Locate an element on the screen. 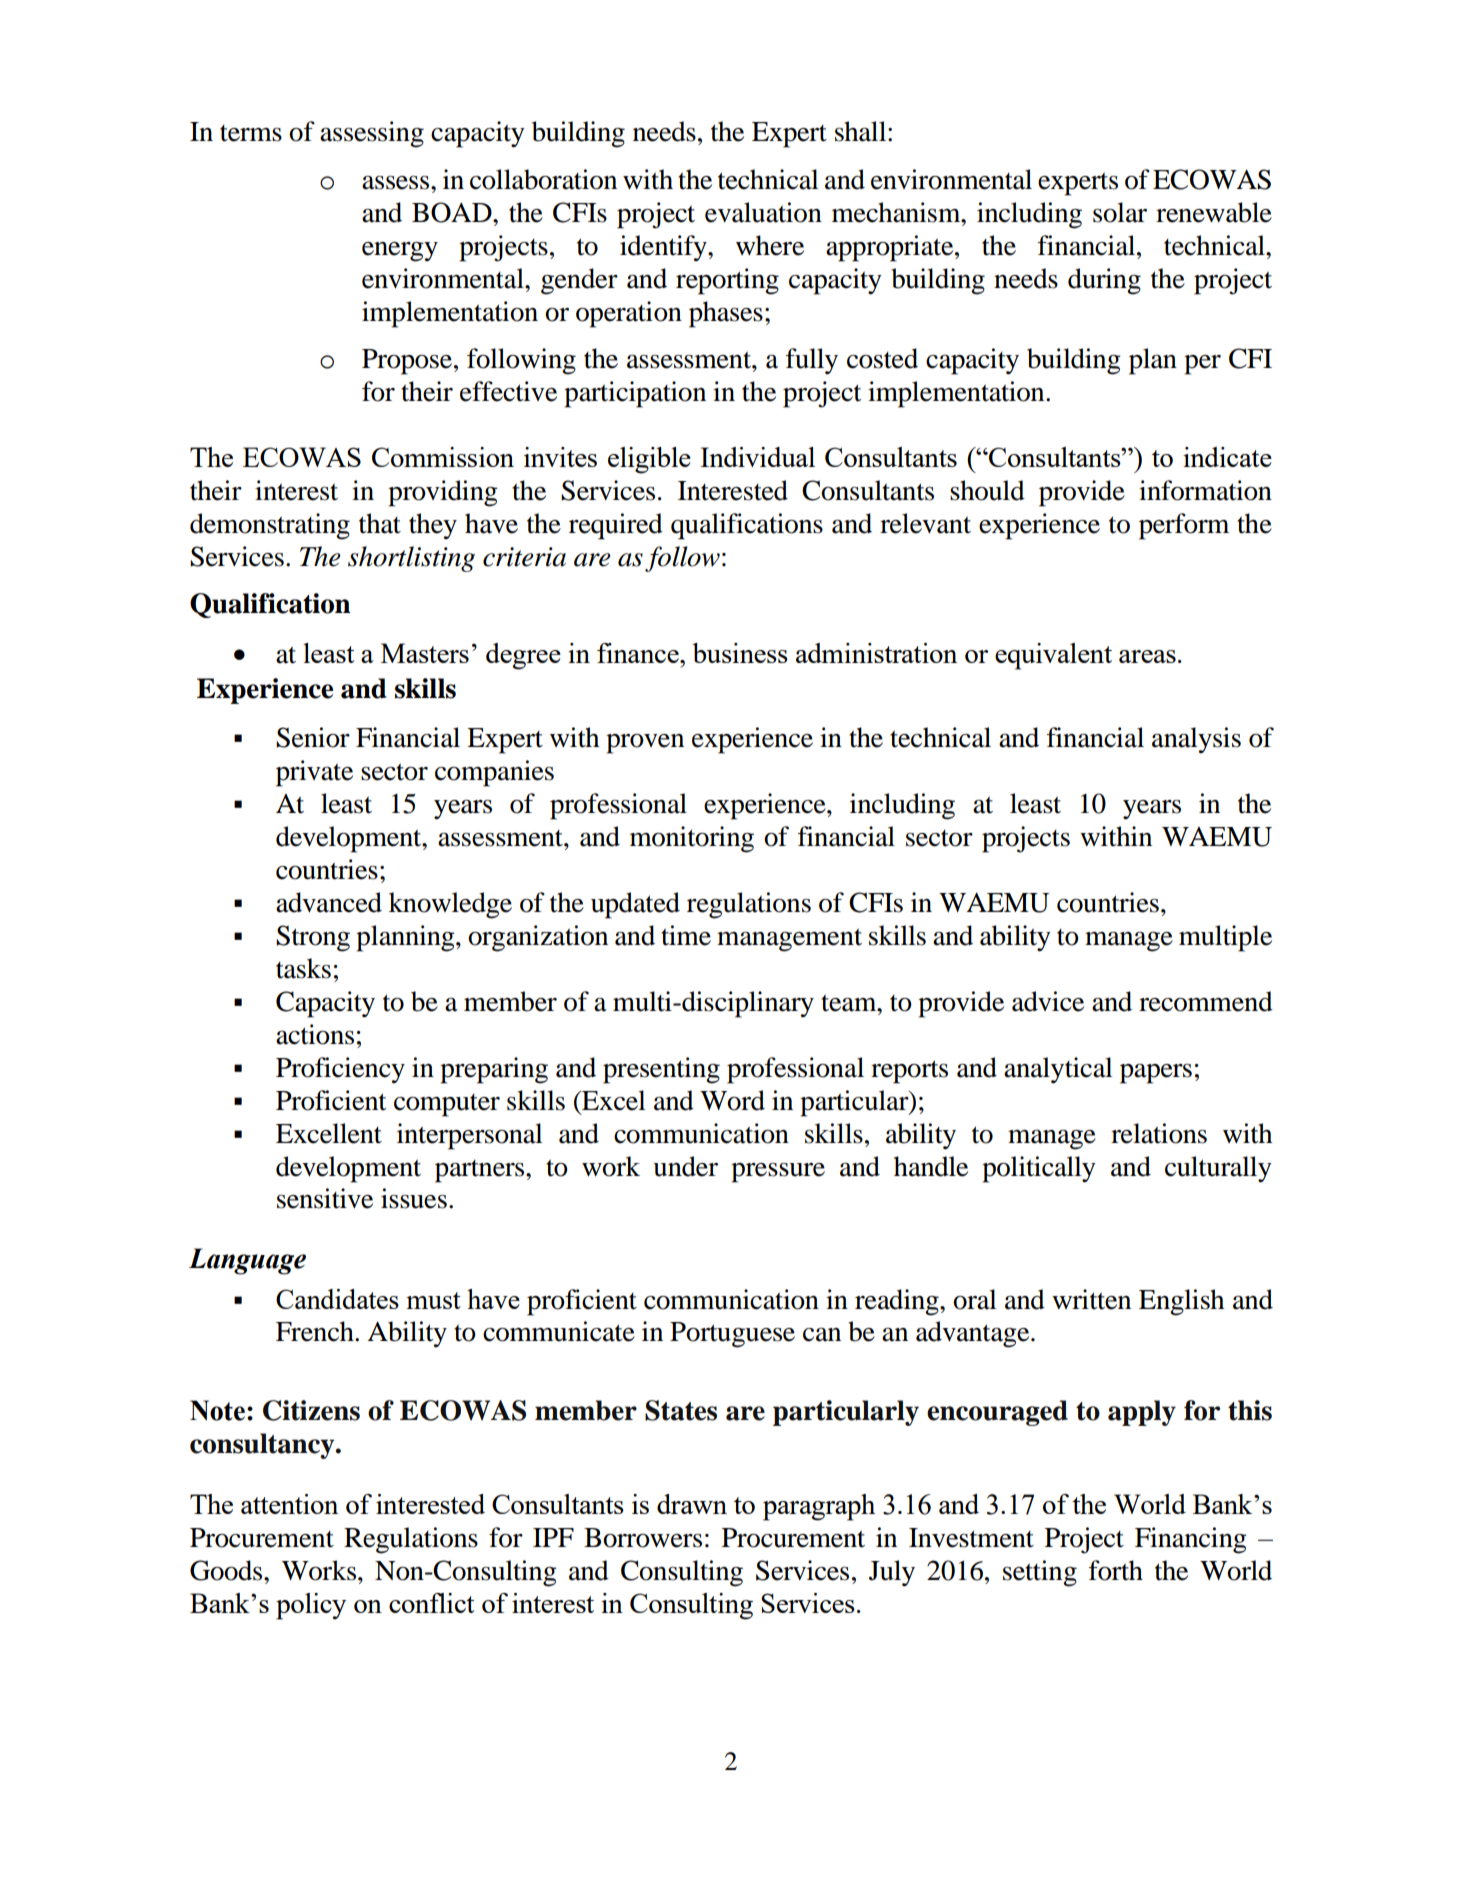 This screenshot has height=1892, width=1462. monitoring is located at coordinates (692, 839).
